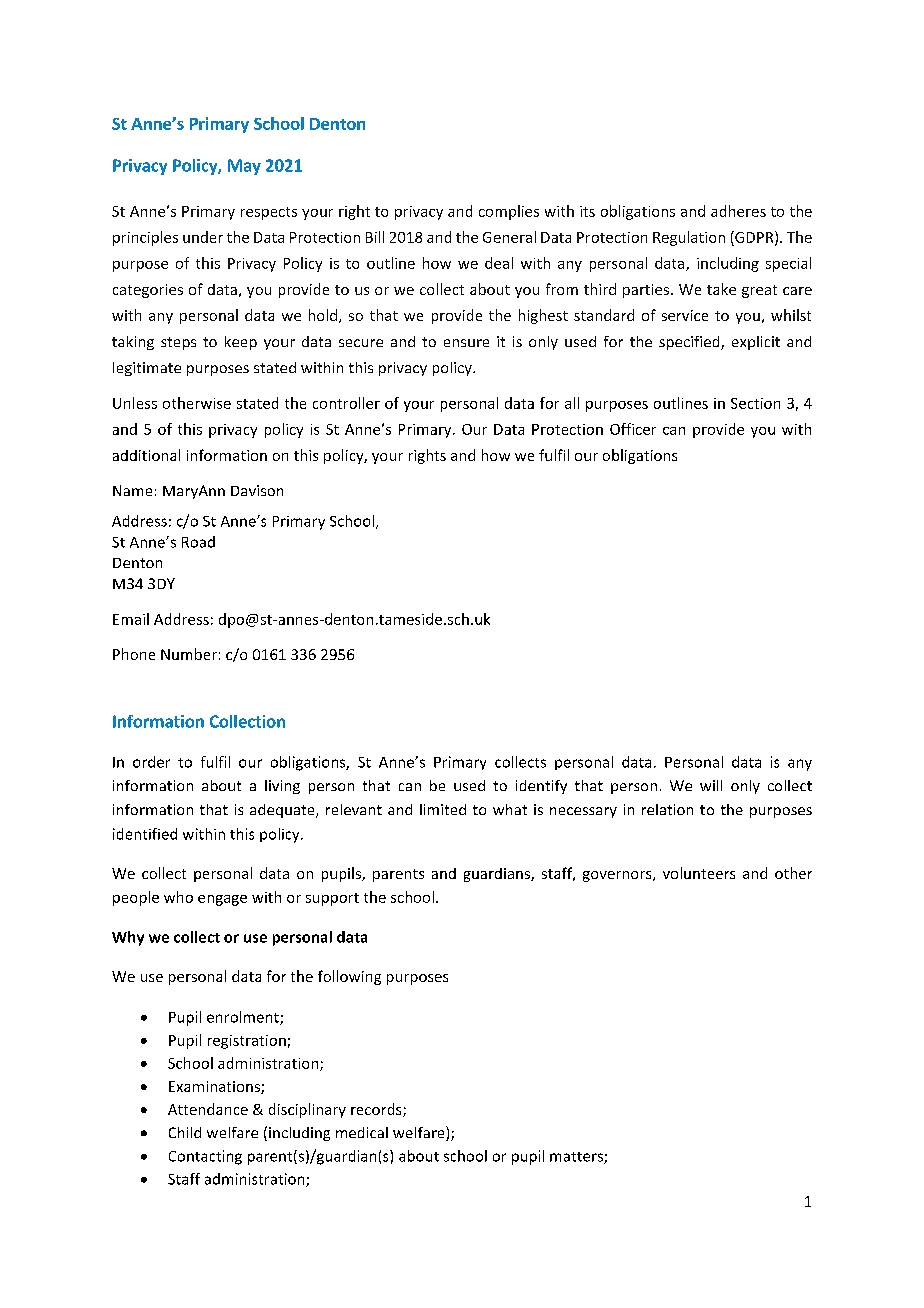  I want to click on steps, so click(178, 343).
